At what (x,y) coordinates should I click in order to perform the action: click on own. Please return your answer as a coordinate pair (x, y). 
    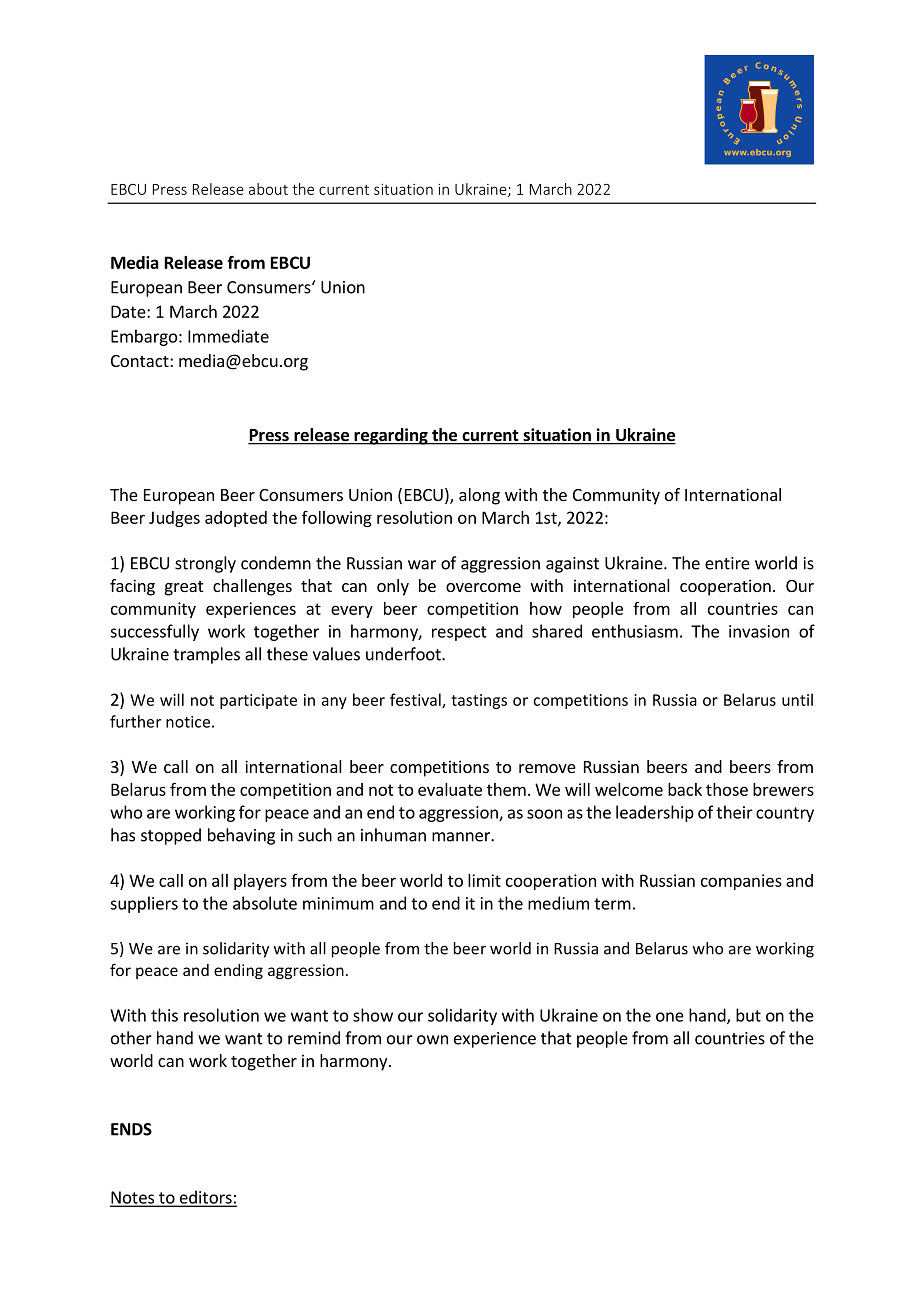
    Looking at the image, I should click on (432, 1040).
